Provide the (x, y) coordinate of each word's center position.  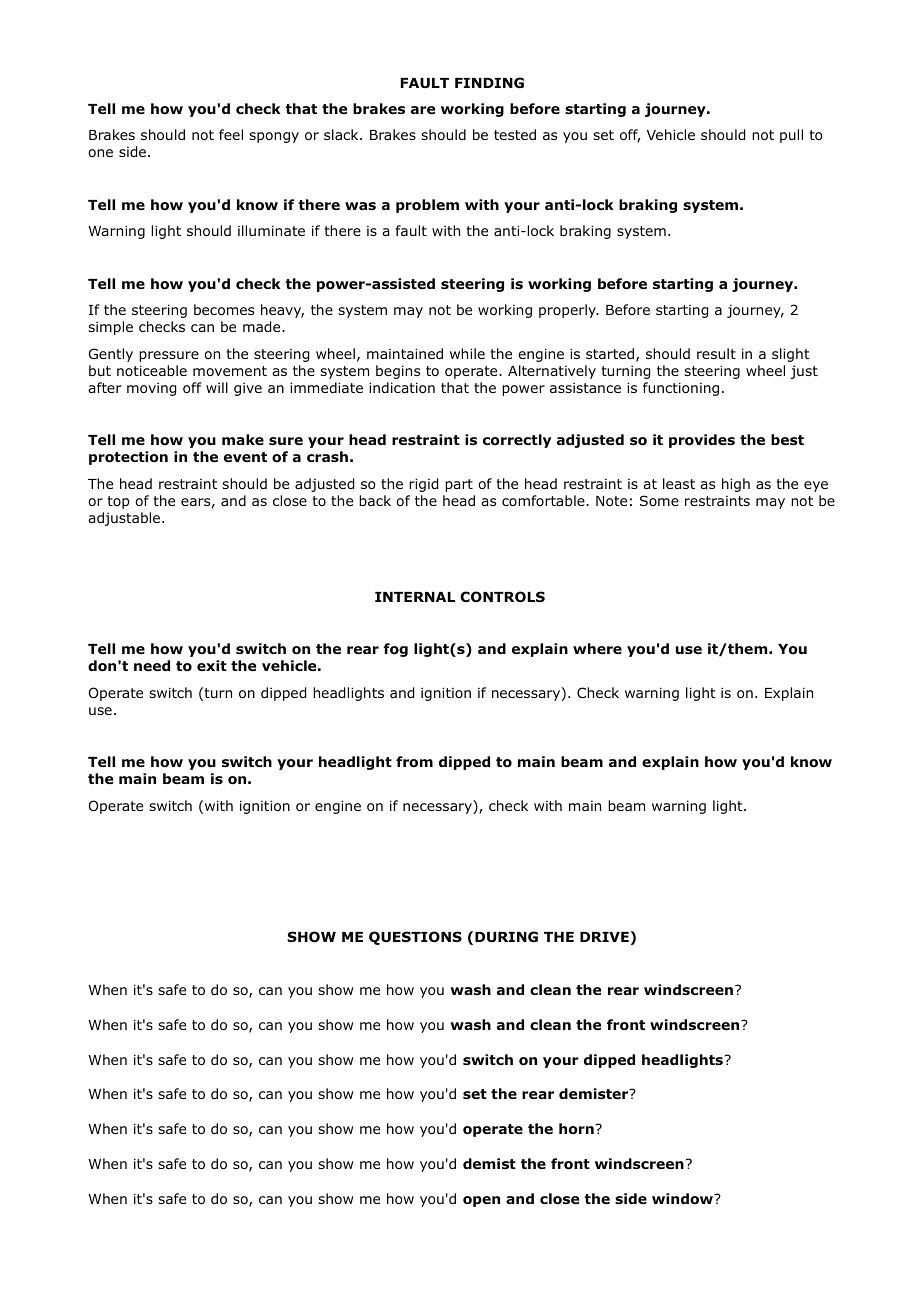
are (423, 110)
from (414, 762)
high (736, 485)
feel (231, 134)
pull (791, 136)
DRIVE (604, 937)
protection (128, 458)
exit (212, 665)
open (481, 1201)
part (459, 485)
